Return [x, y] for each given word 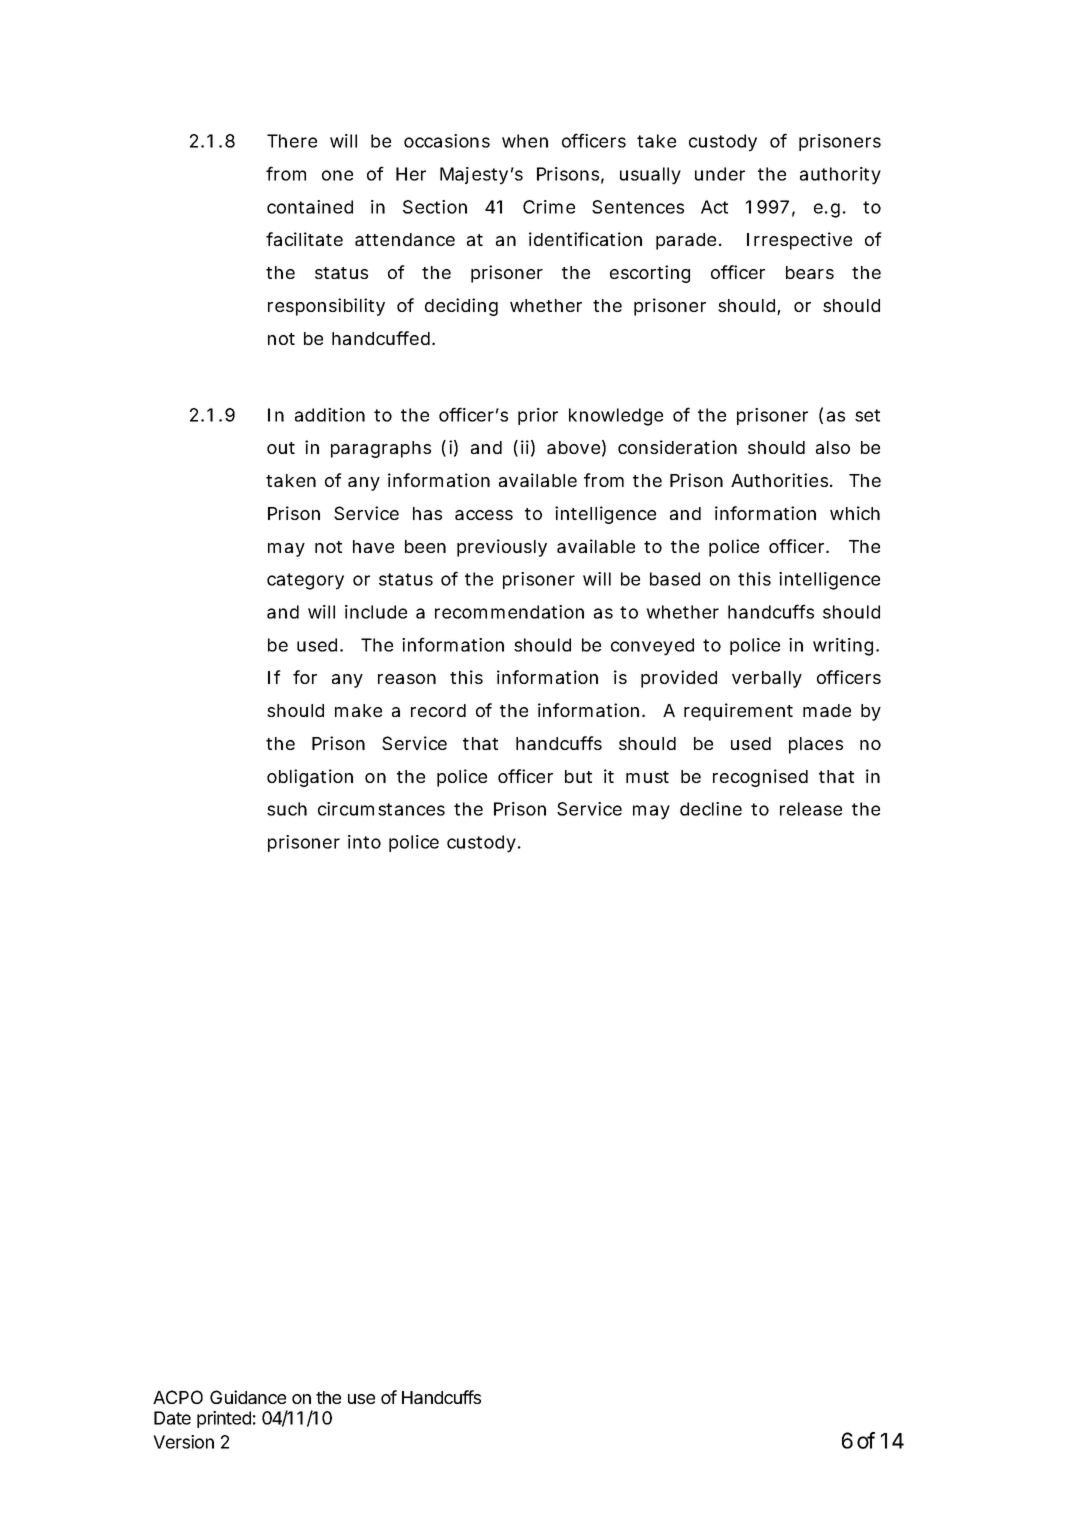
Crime [549, 207]
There [292, 141]
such [287, 809]
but [578, 776]
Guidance [248, 1397]
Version [183, 1442]
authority [840, 176]
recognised [760, 778]
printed [224, 1419]
